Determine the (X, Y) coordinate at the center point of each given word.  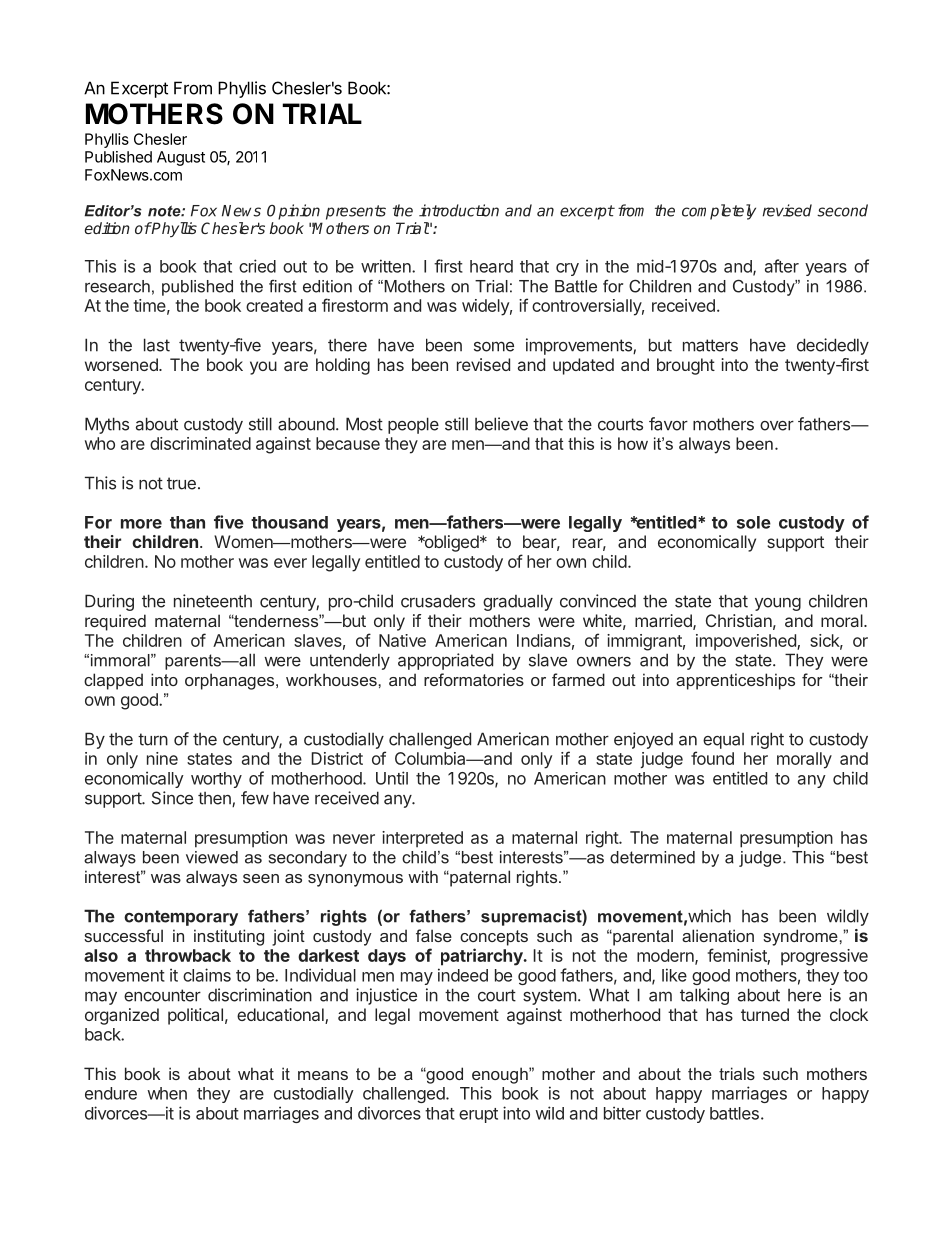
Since (172, 798)
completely (719, 212)
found (712, 758)
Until (392, 778)
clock (849, 1014)
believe (501, 424)
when (167, 1093)
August (181, 158)
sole (754, 522)
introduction (459, 210)
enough (501, 1075)
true (181, 483)
